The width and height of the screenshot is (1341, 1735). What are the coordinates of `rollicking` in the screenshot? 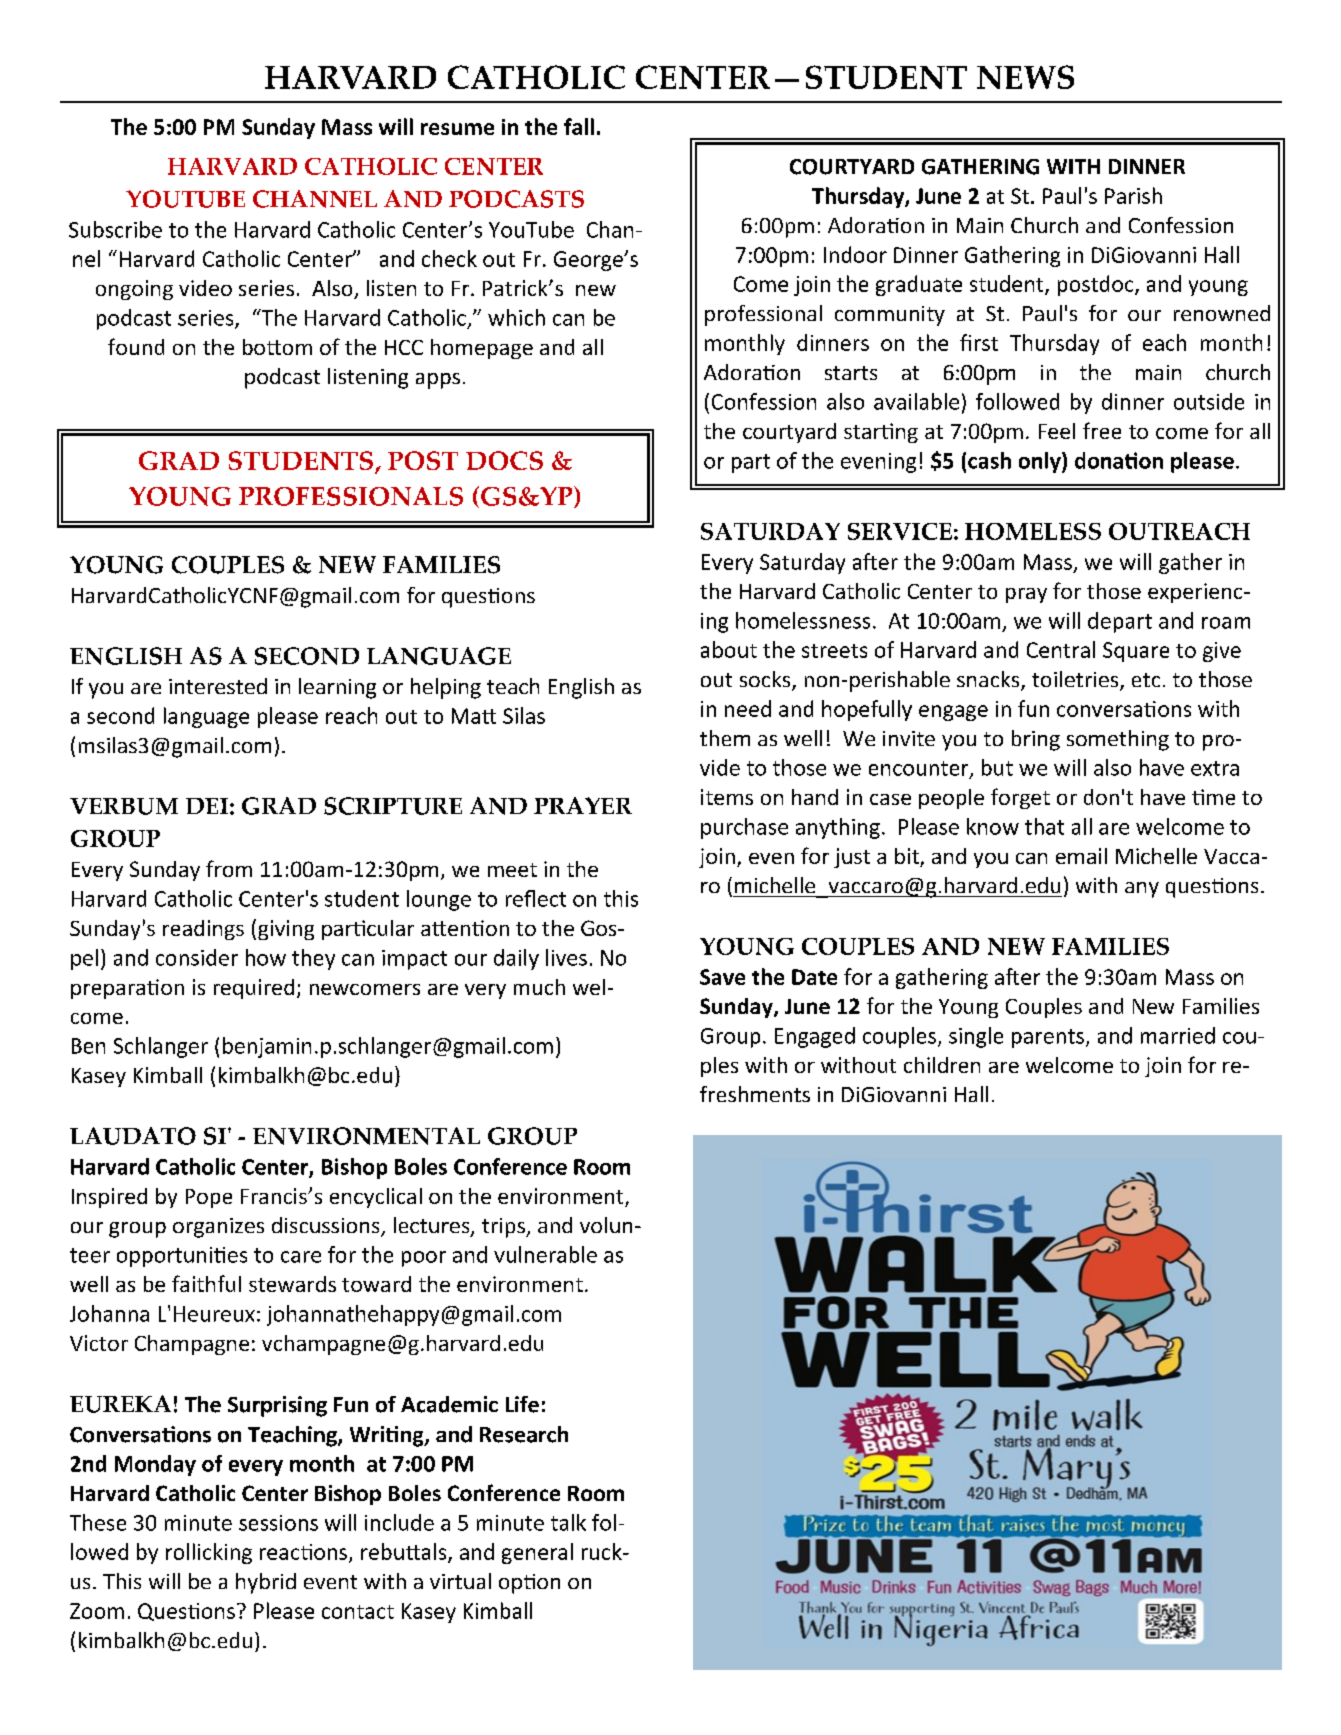 It's located at (209, 1553).
